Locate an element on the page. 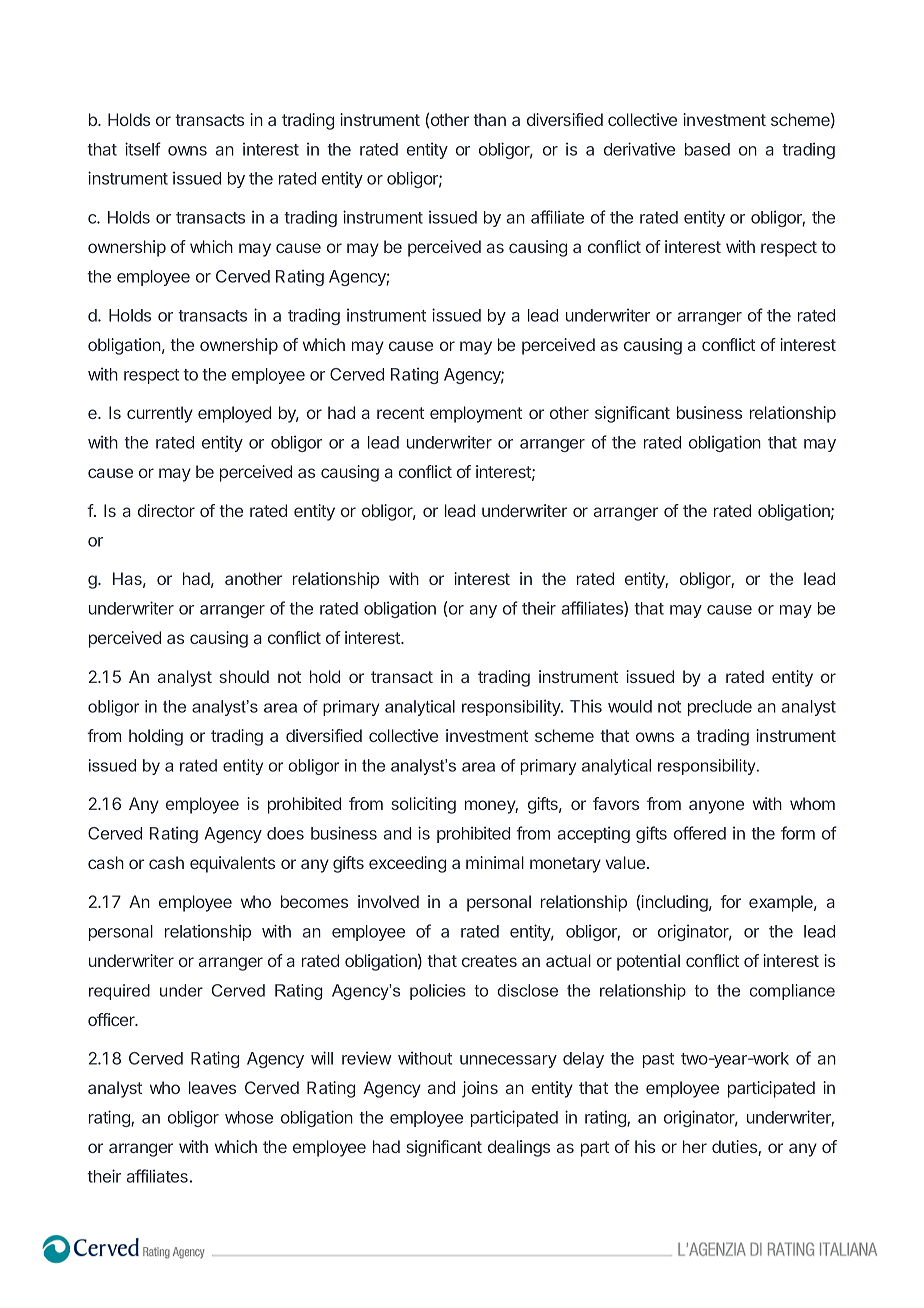 This image has width=924, height=1308. soliciting is located at coordinates (423, 805).
